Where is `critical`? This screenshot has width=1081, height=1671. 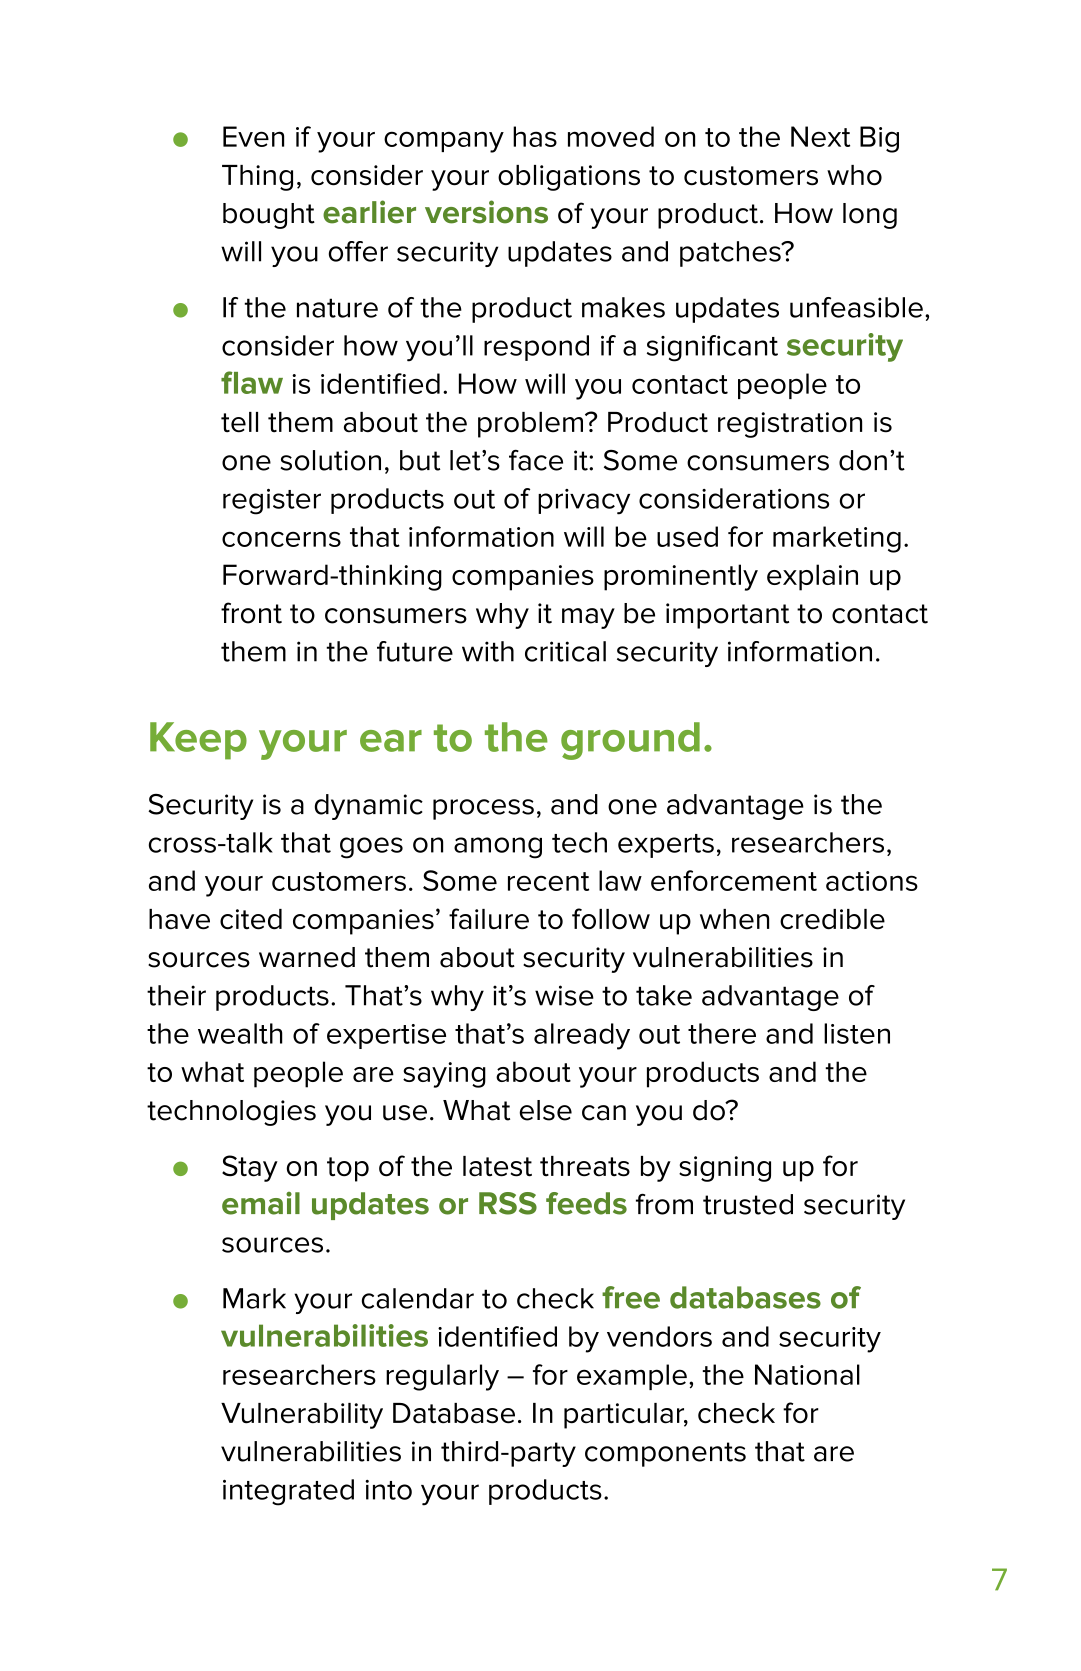
critical is located at coordinates (565, 651).
